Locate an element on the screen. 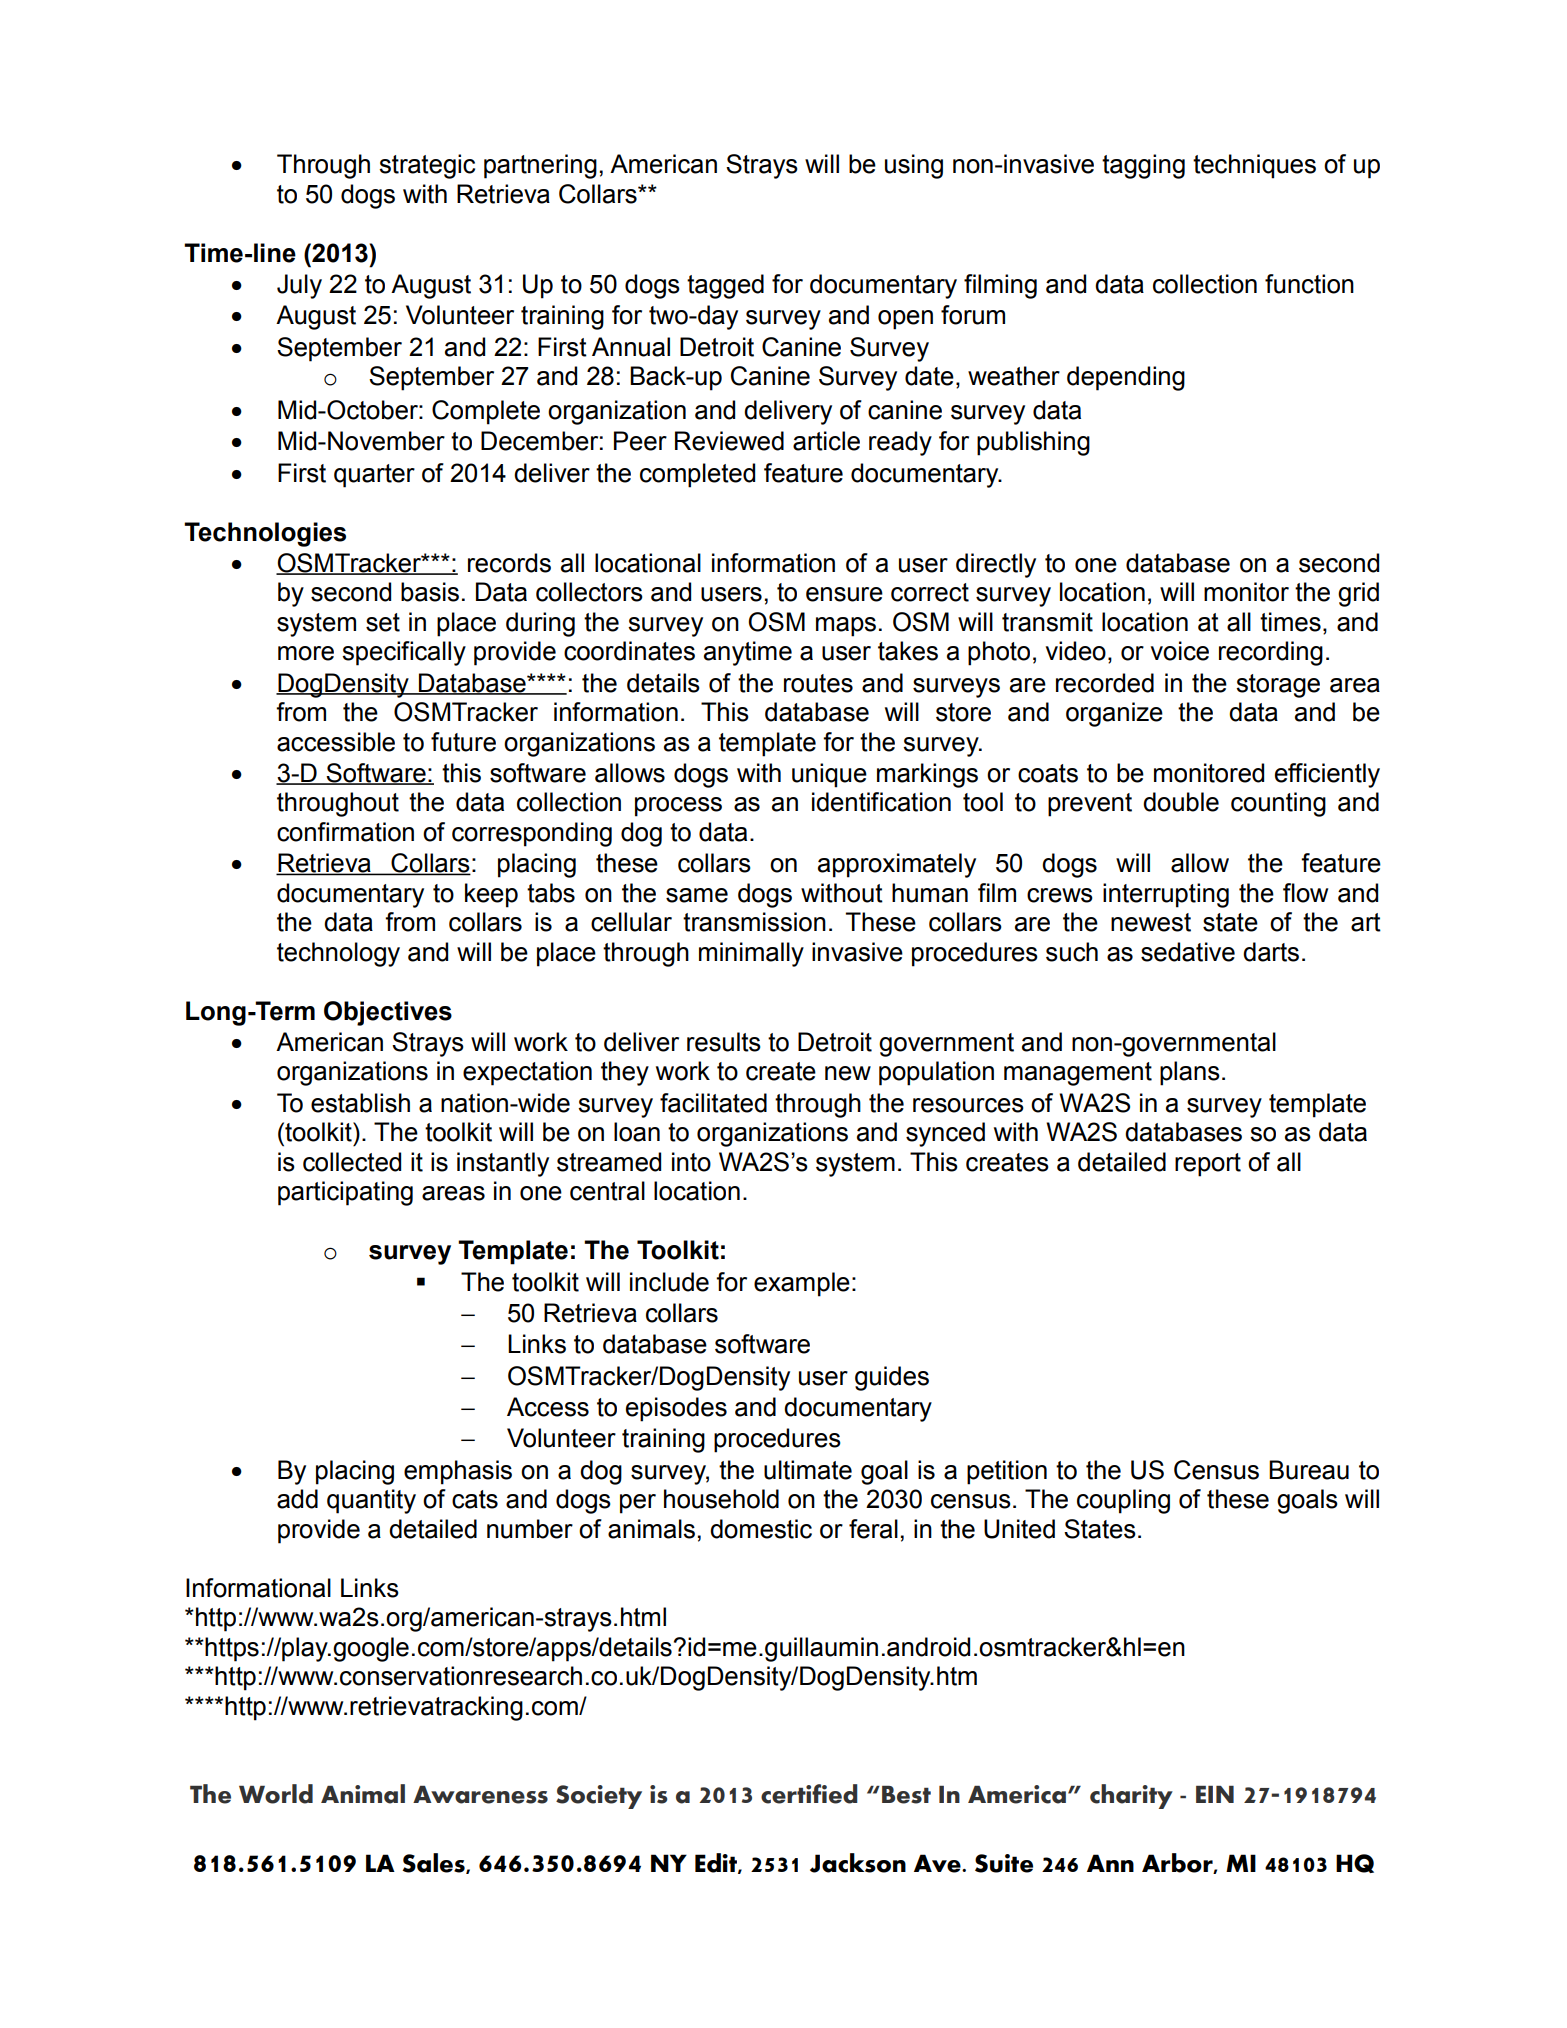 The width and height of the screenshot is (1567, 2028). strategic is located at coordinates (427, 166).
